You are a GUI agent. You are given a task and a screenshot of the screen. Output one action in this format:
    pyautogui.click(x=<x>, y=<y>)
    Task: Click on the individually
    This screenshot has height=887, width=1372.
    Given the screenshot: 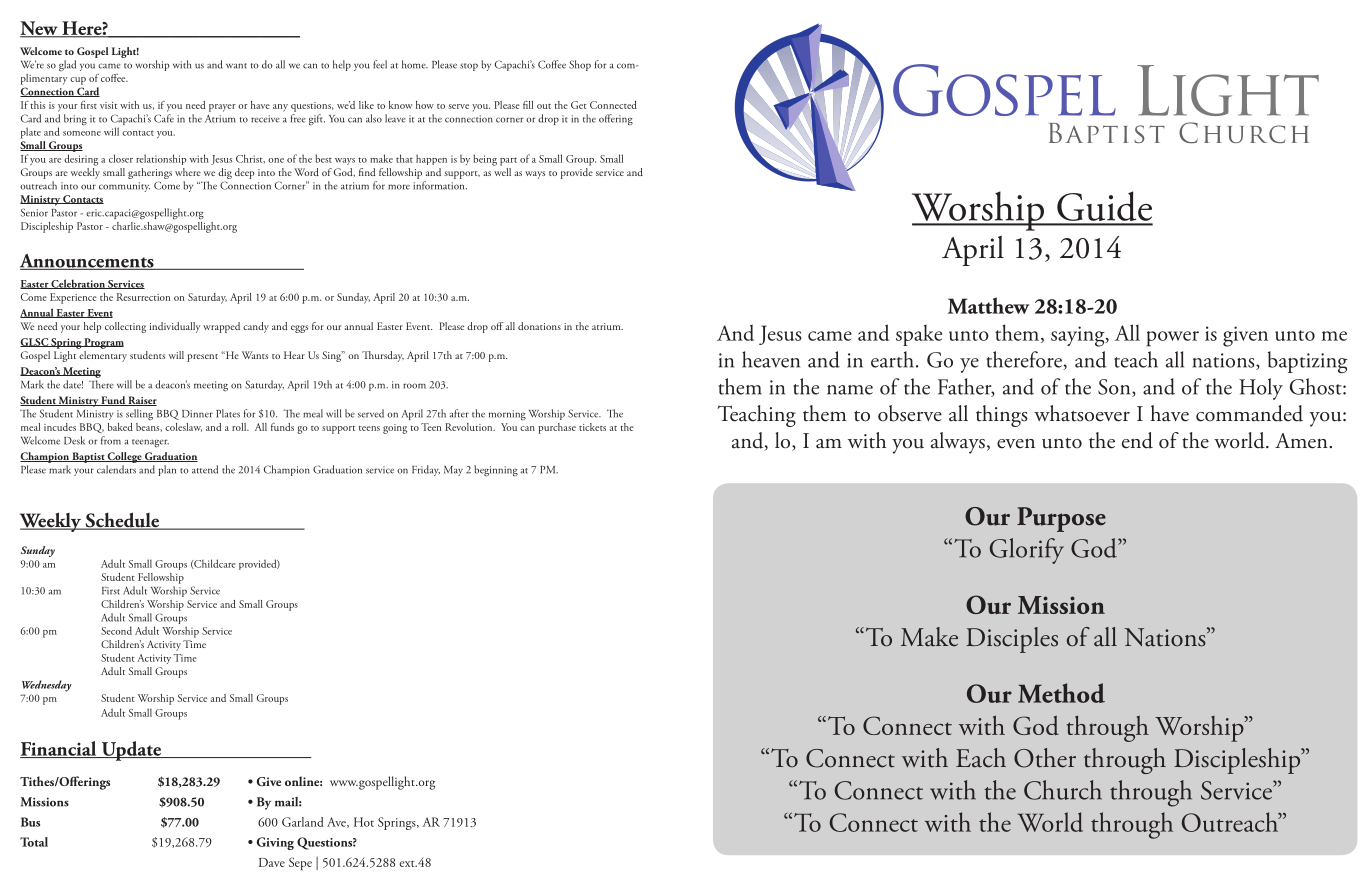 What is the action you would take?
    pyautogui.click(x=175, y=327)
